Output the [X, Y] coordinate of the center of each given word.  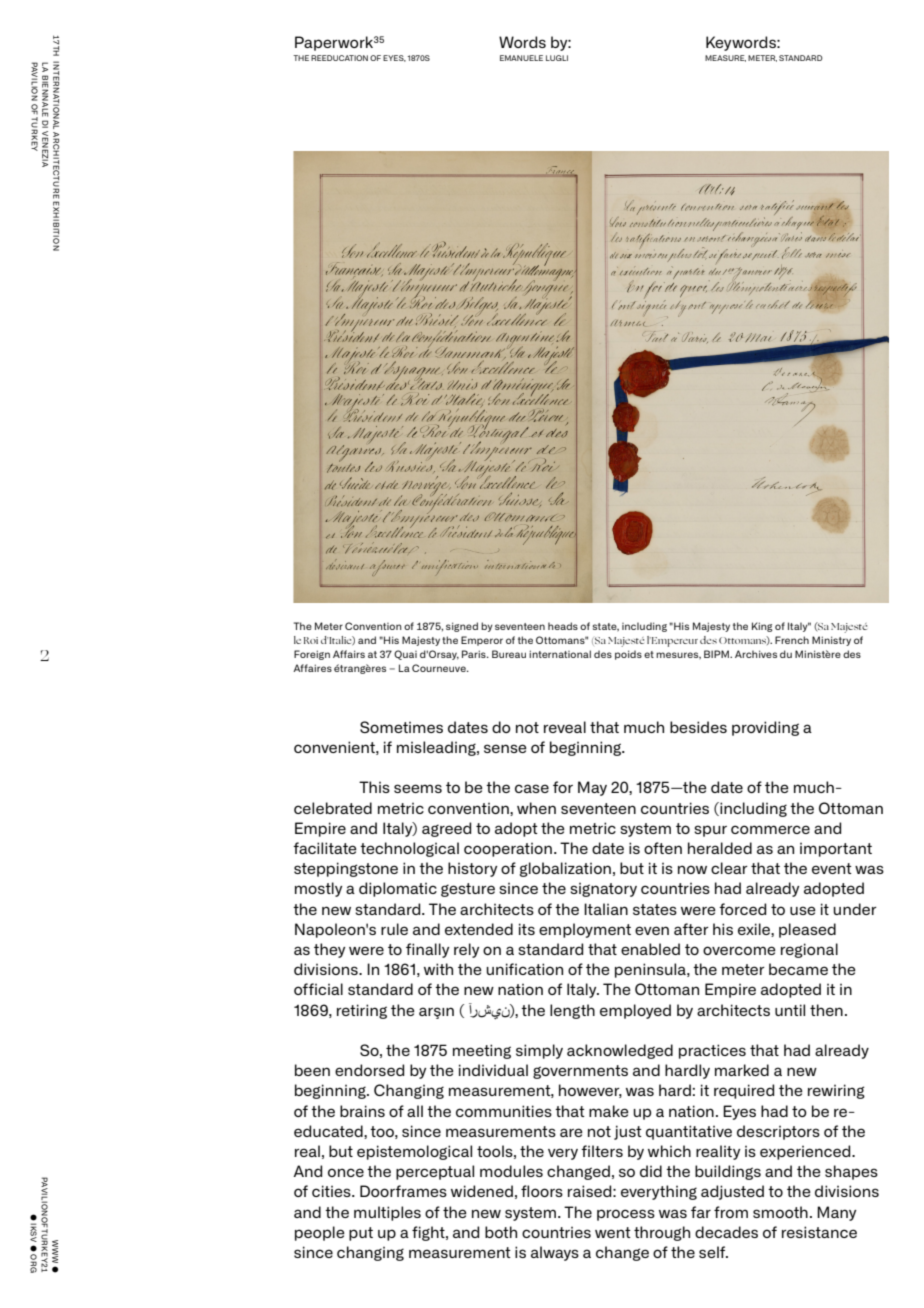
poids [628, 655]
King [762, 627]
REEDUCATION [339, 58]
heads [563, 626]
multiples [387, 1213]
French [792, 640]
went [613, 1232]
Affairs [349, 654]
